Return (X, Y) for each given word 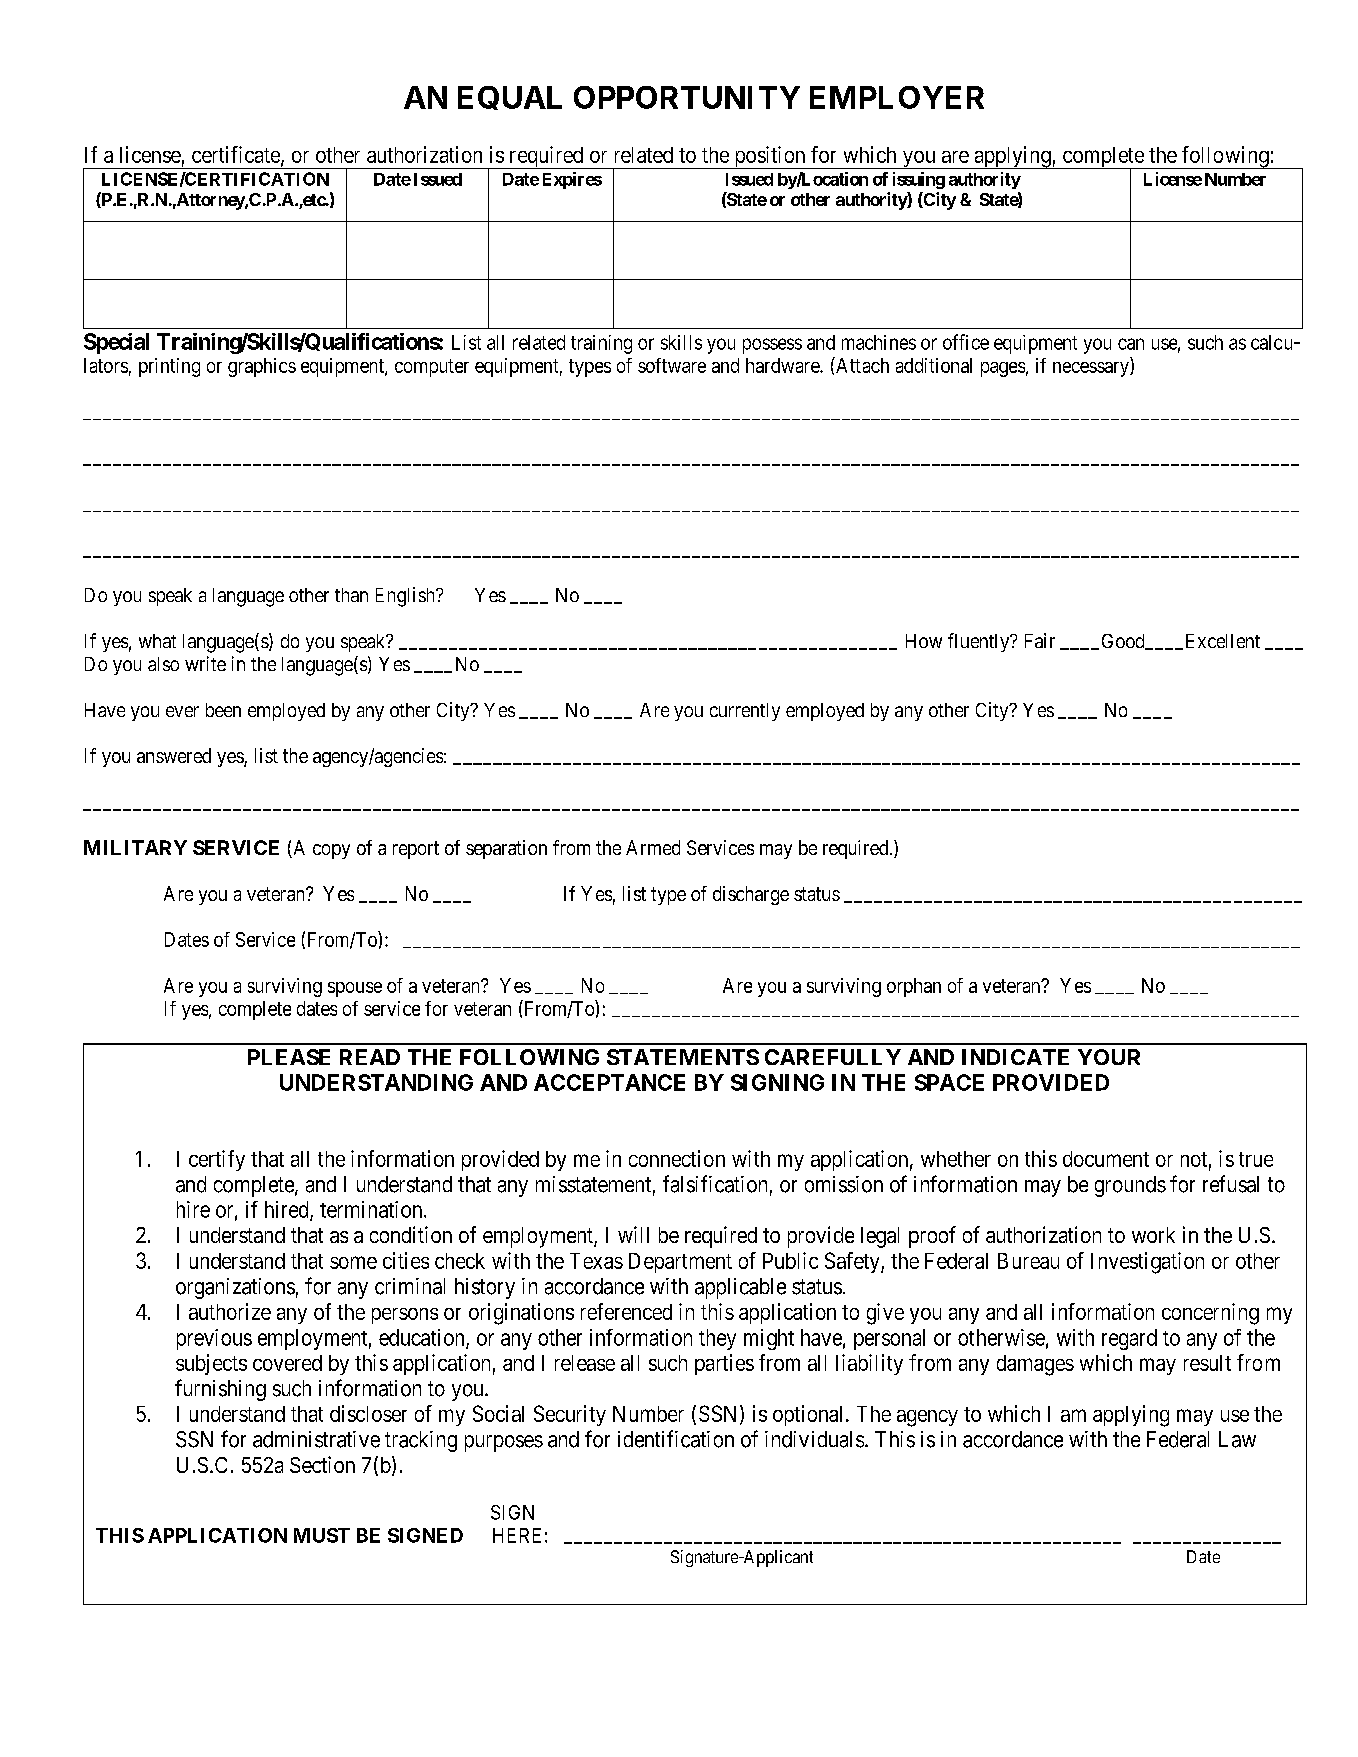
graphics (262, 367)
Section (322, 1464)
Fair (1040, 640)
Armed (653, 847)
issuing (919, 180)
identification (676, 1439)
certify (217, 1160)
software (672, 365)
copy (331, 851)
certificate (237, 155)
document (1106, 1159)
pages (1003, 369)
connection (677, 1158)
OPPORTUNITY (687, 97)
